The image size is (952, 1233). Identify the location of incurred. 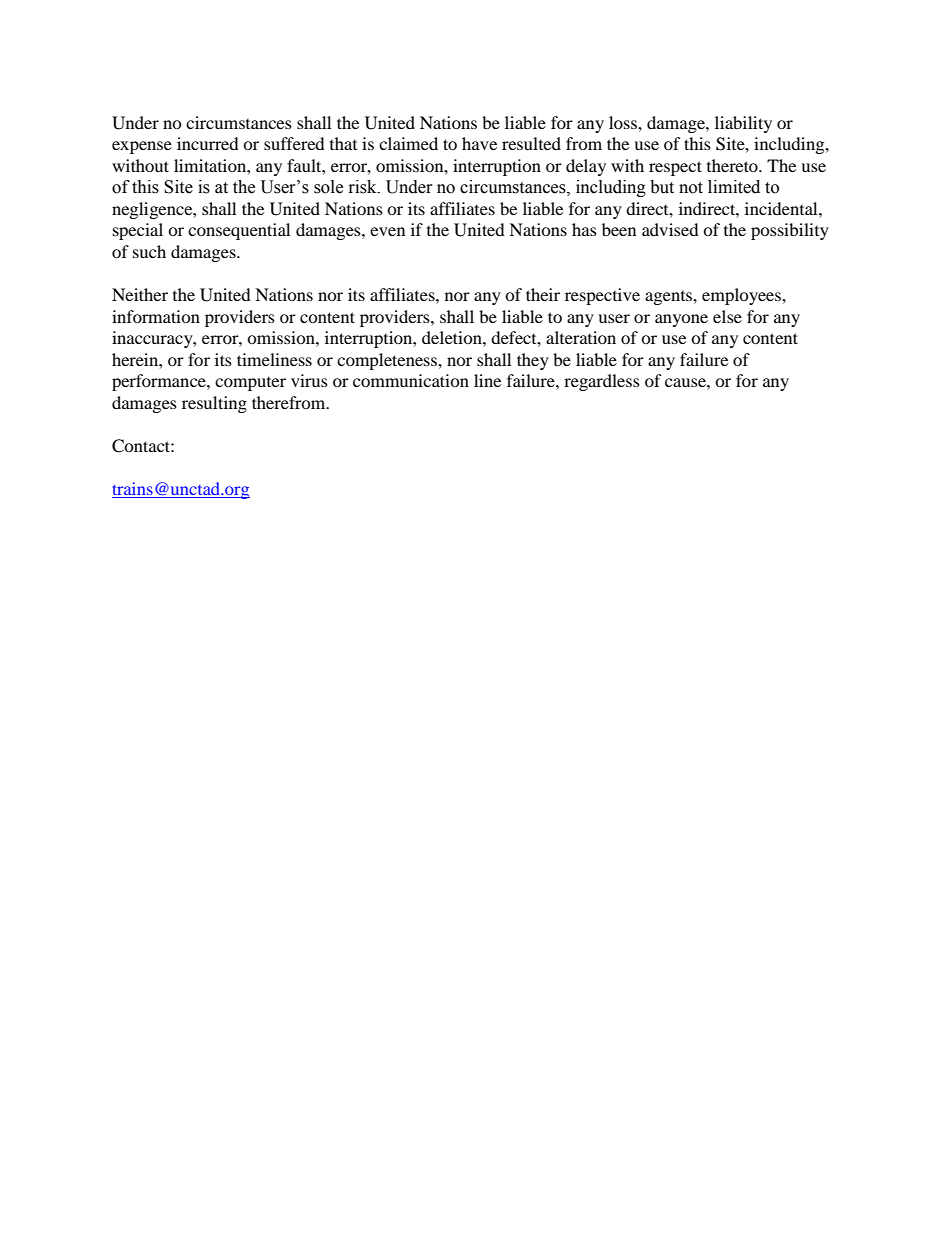
(208, 143).
